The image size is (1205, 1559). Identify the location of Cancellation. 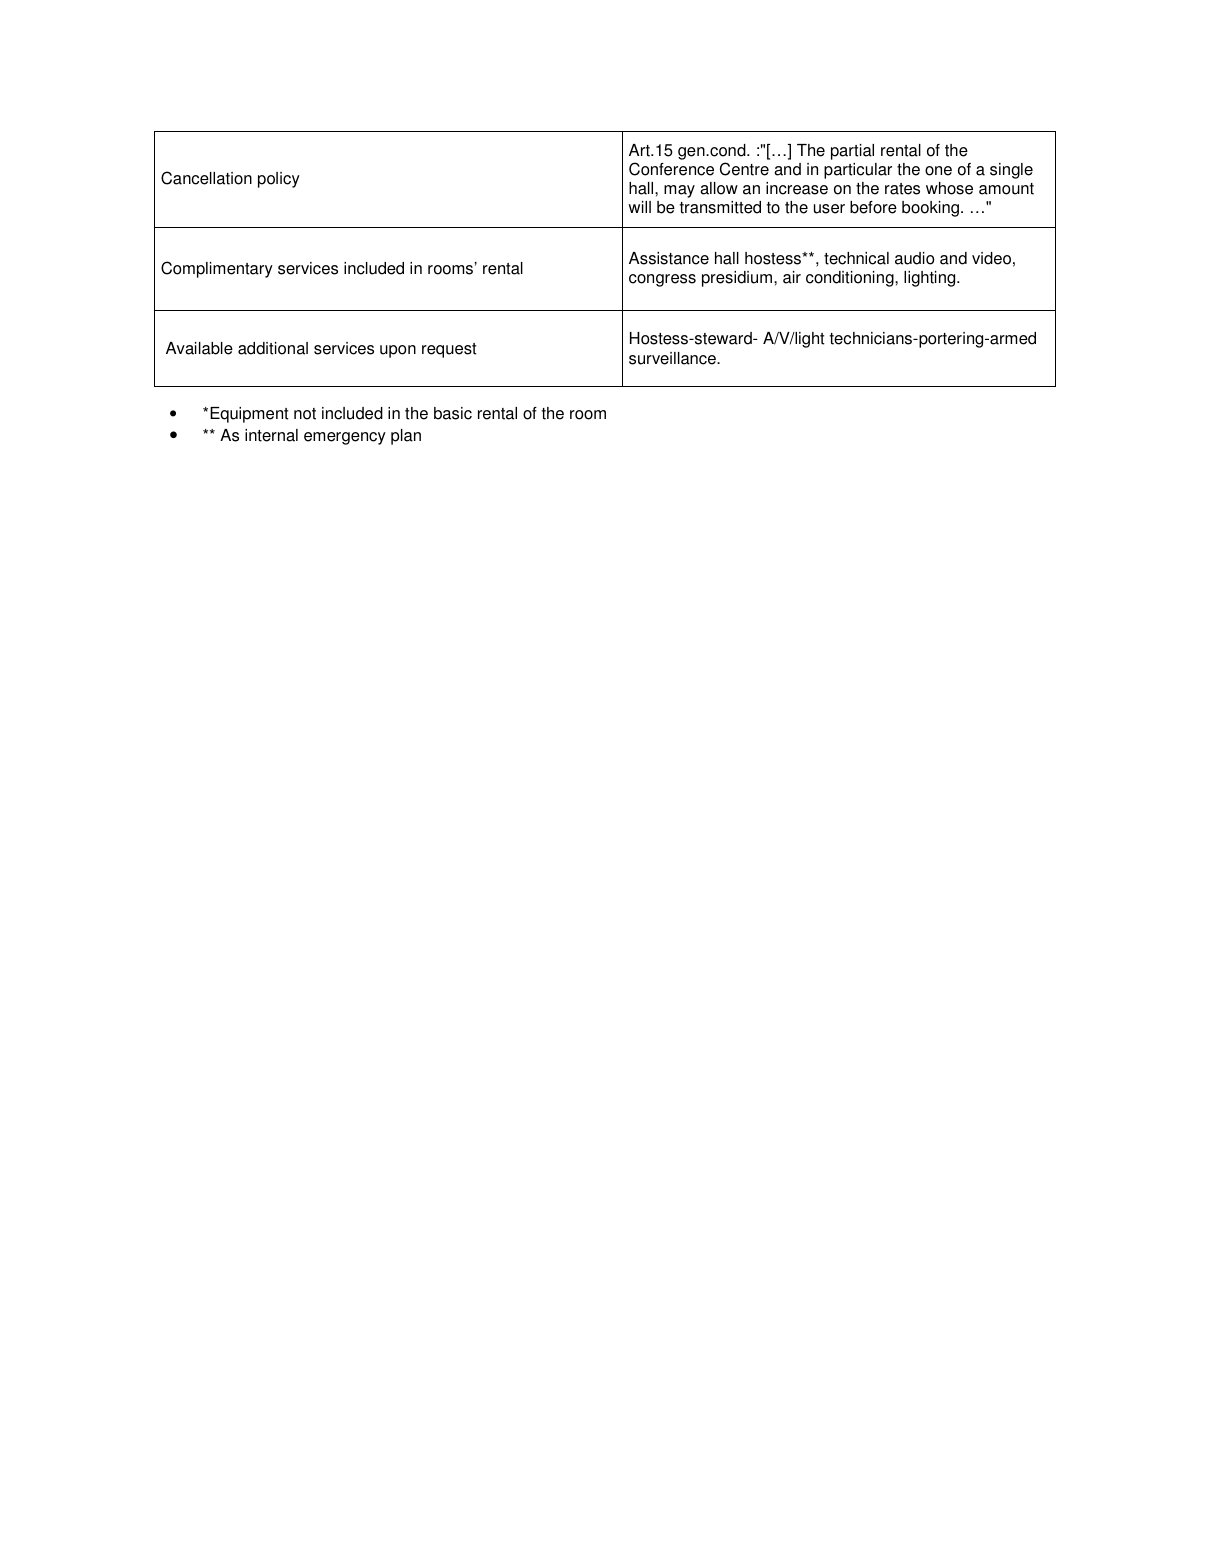
(206, 178).
